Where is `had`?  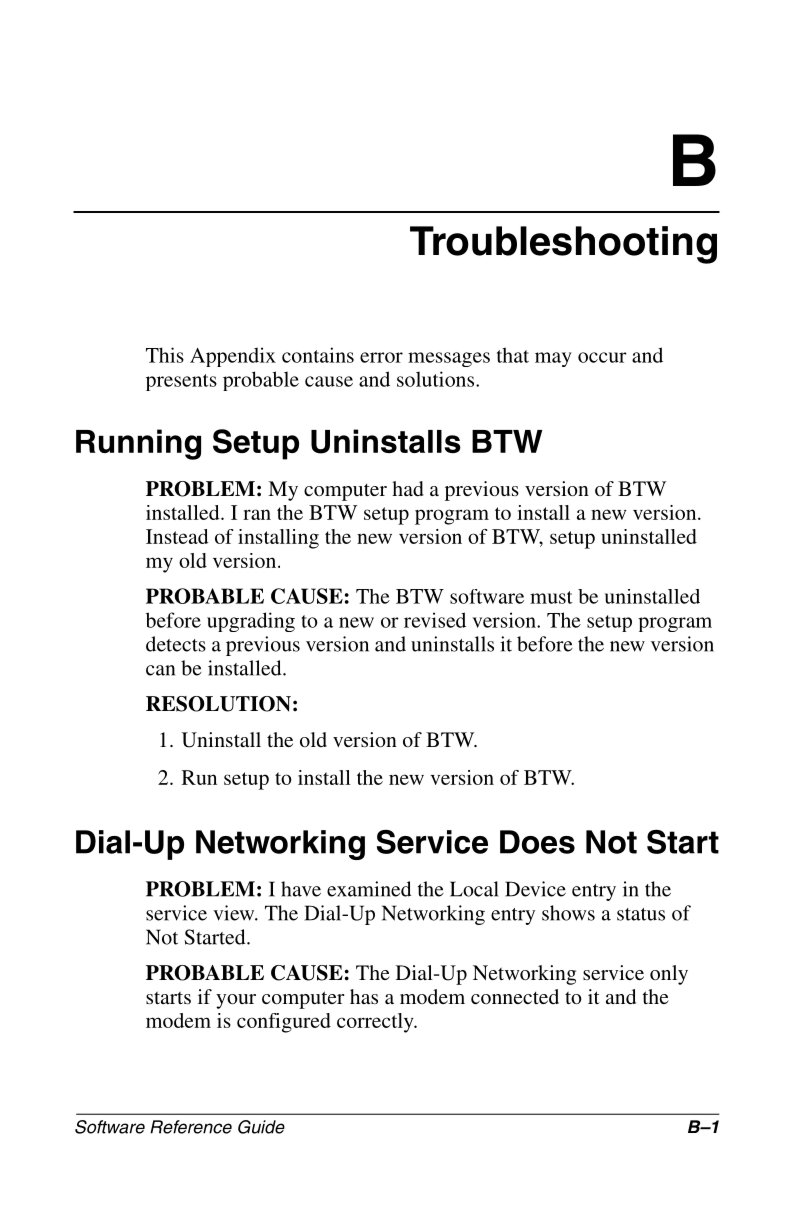
had is located at coordinates (408, 488).
